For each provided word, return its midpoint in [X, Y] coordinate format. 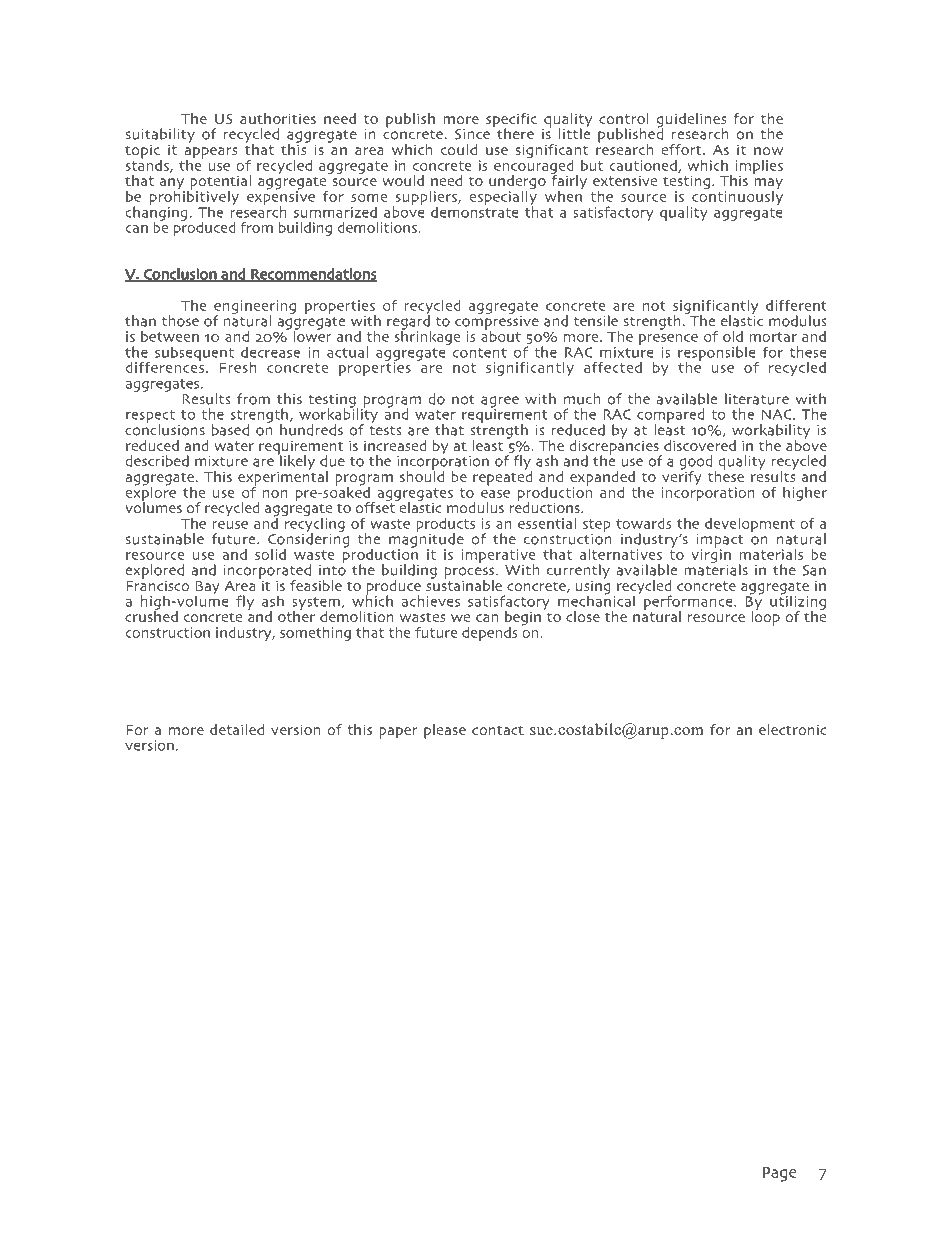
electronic [793, 729]
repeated [502, 477]
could [459, 149]
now [768, 151]
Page [780, 1174]
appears [210, 154]
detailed [237, 729]
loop [765, 617]
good [695, 463]
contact [498, 730]
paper [399, 733]
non [275, 494]
